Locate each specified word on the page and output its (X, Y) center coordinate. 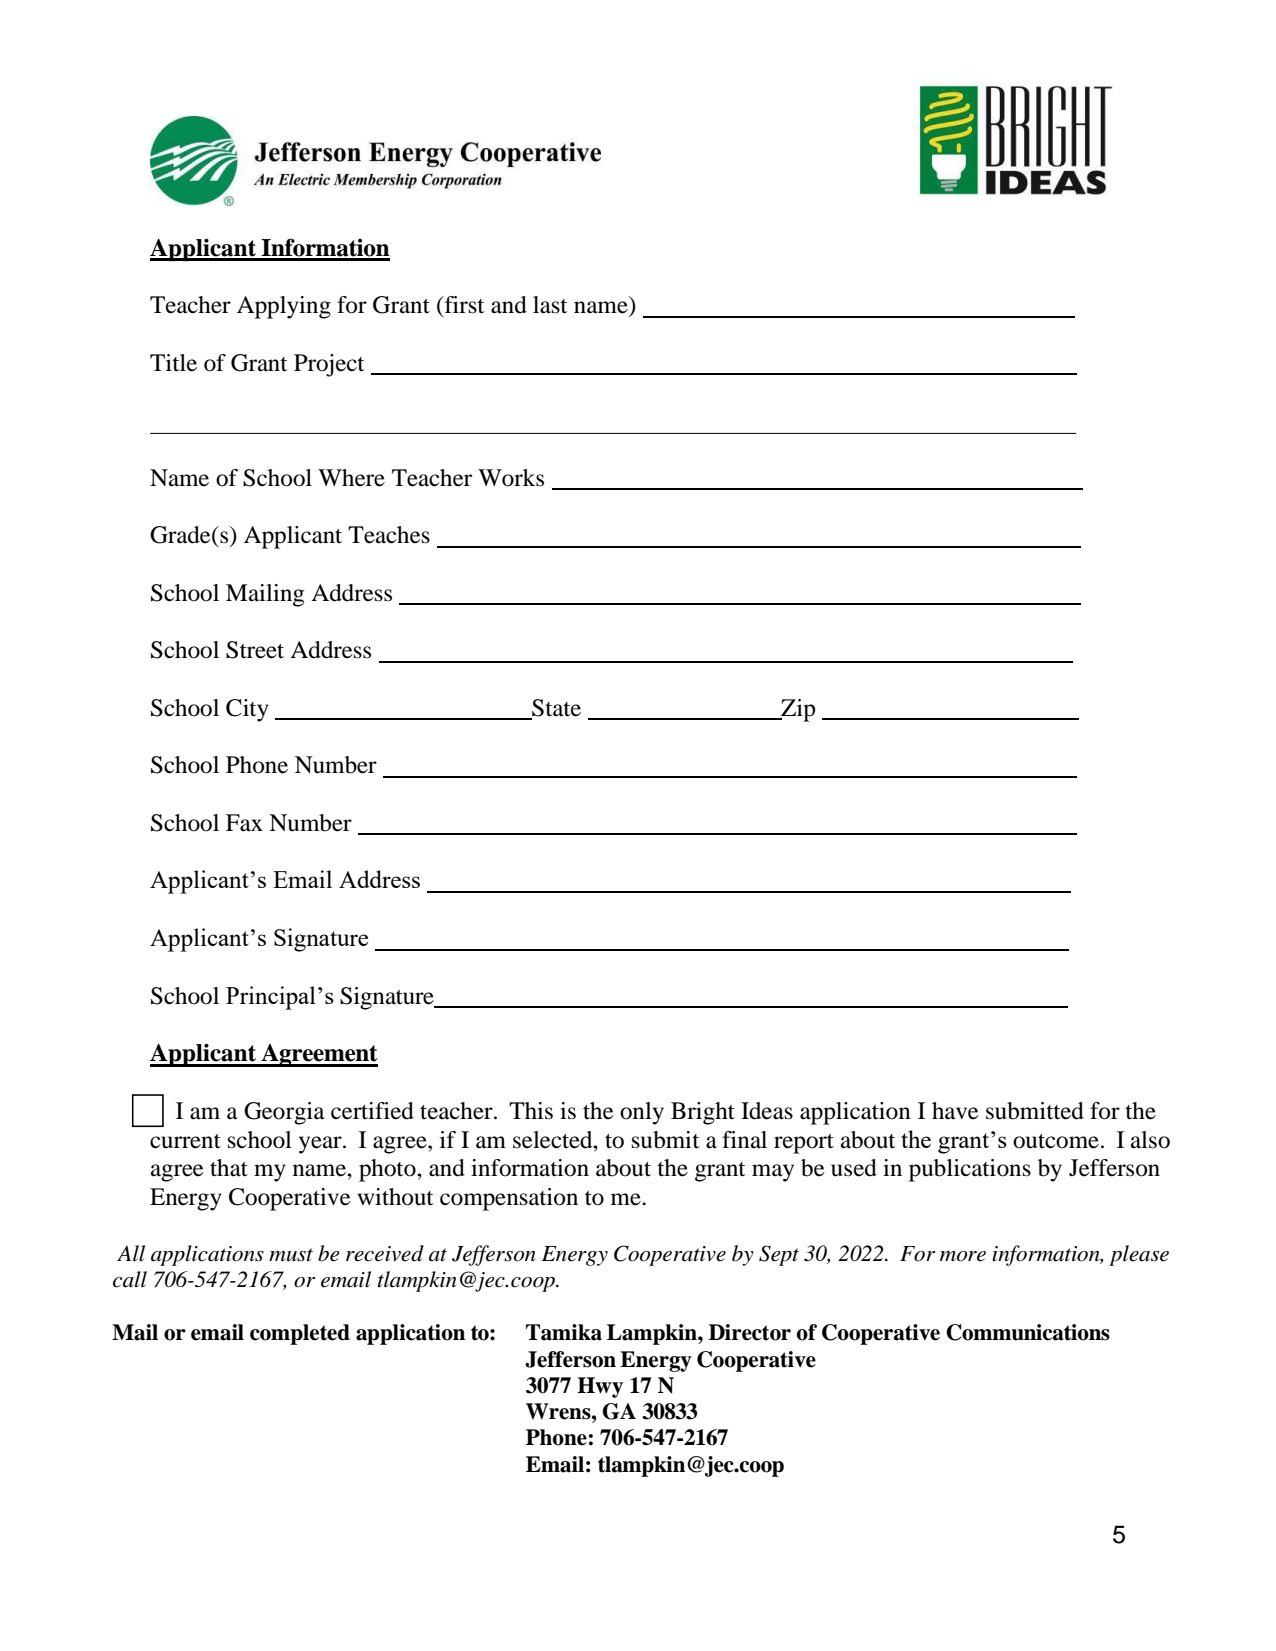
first (463, 306)
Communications (1028, 1332)
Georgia (284, 1113)
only (642, 1113)
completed (300, 1334)
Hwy (600, 1387)
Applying (284, 307)
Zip (797, 710)
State (555, 709)
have (955, 1111)
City (247, 710)
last (550, 305)
